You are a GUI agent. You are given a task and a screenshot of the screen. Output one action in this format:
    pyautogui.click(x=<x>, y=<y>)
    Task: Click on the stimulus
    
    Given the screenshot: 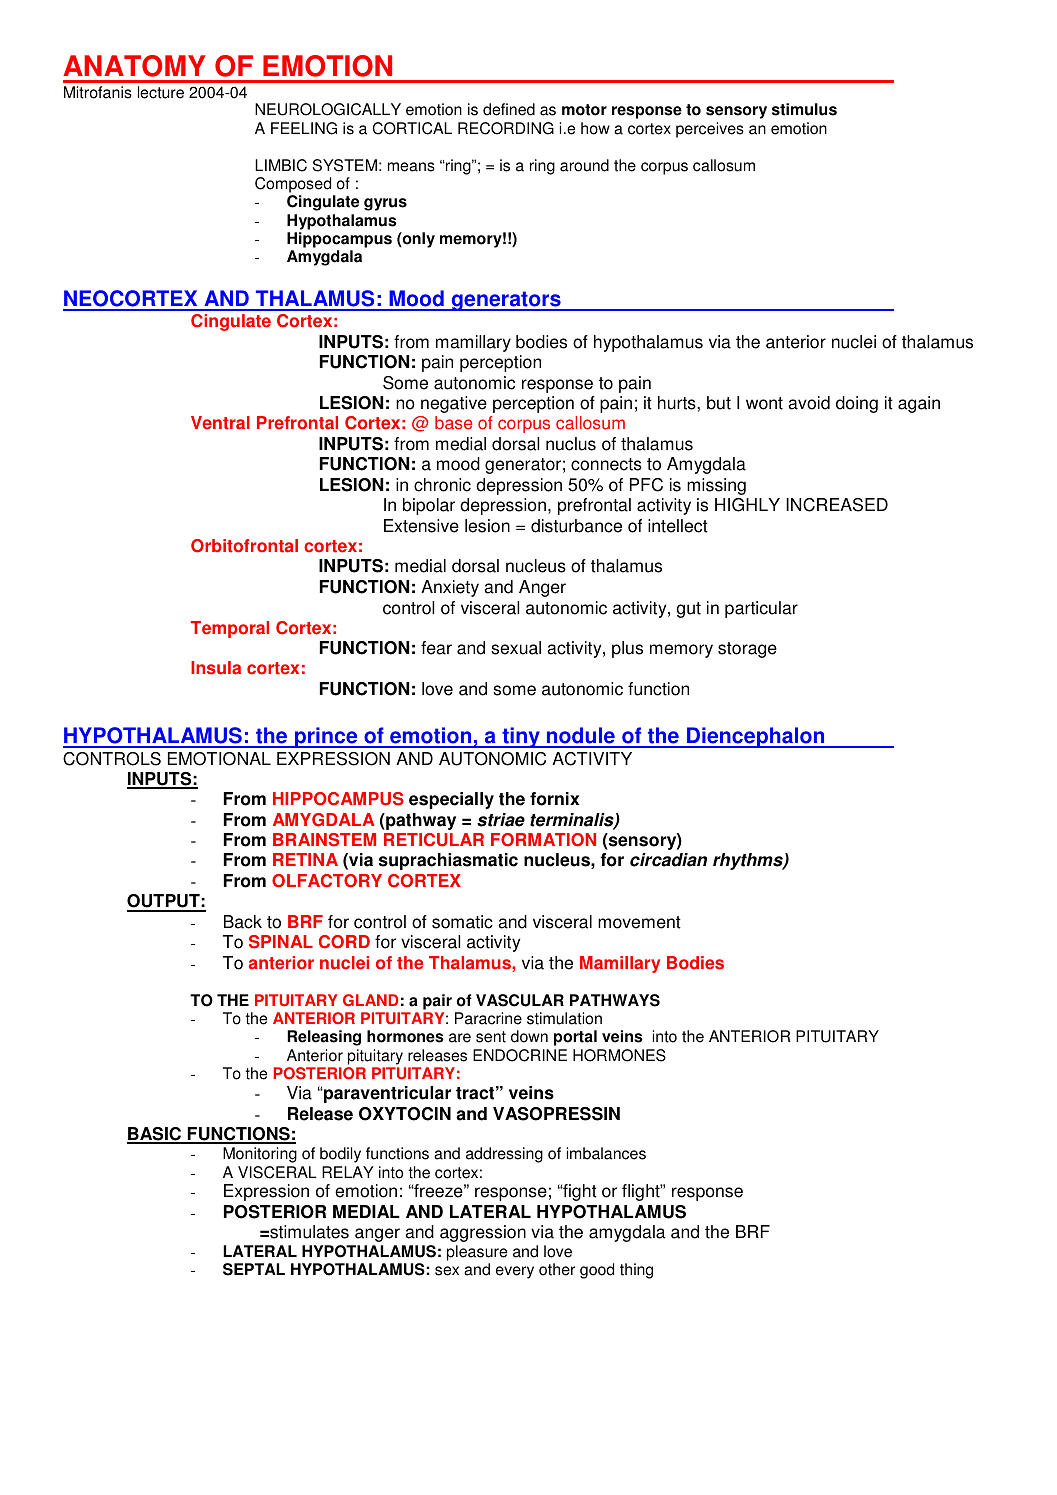 What is the action you would take?
    pyautogui.click(x=804, y=109)
